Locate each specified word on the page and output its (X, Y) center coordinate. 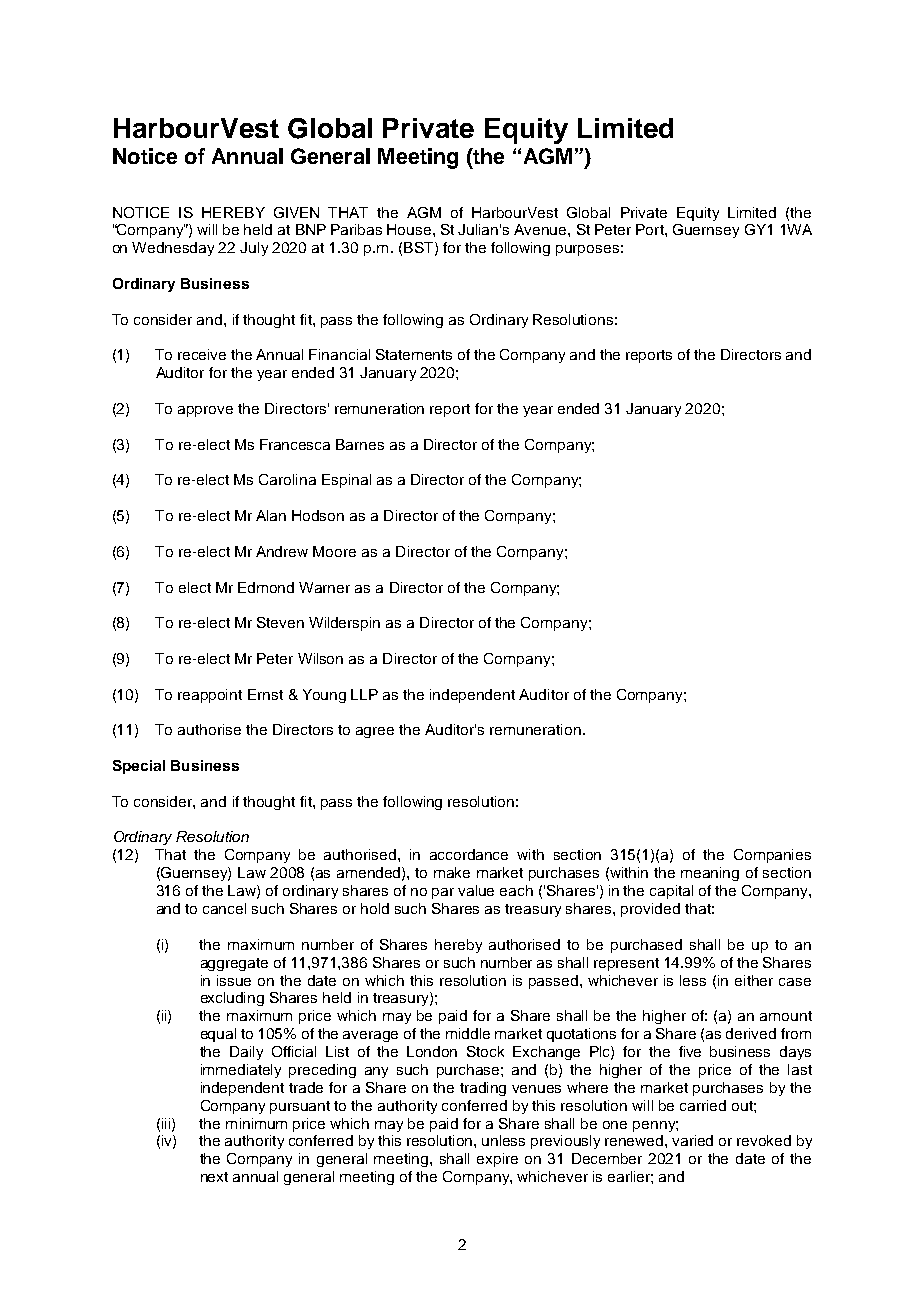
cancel (224, 908)
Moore (334, 551)
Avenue (541, 229)
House (410, 229)
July (254, 249)
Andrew (282, 551)
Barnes (360, 444)
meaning (710, 874)
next (214, 1177)
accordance (469, 854)
